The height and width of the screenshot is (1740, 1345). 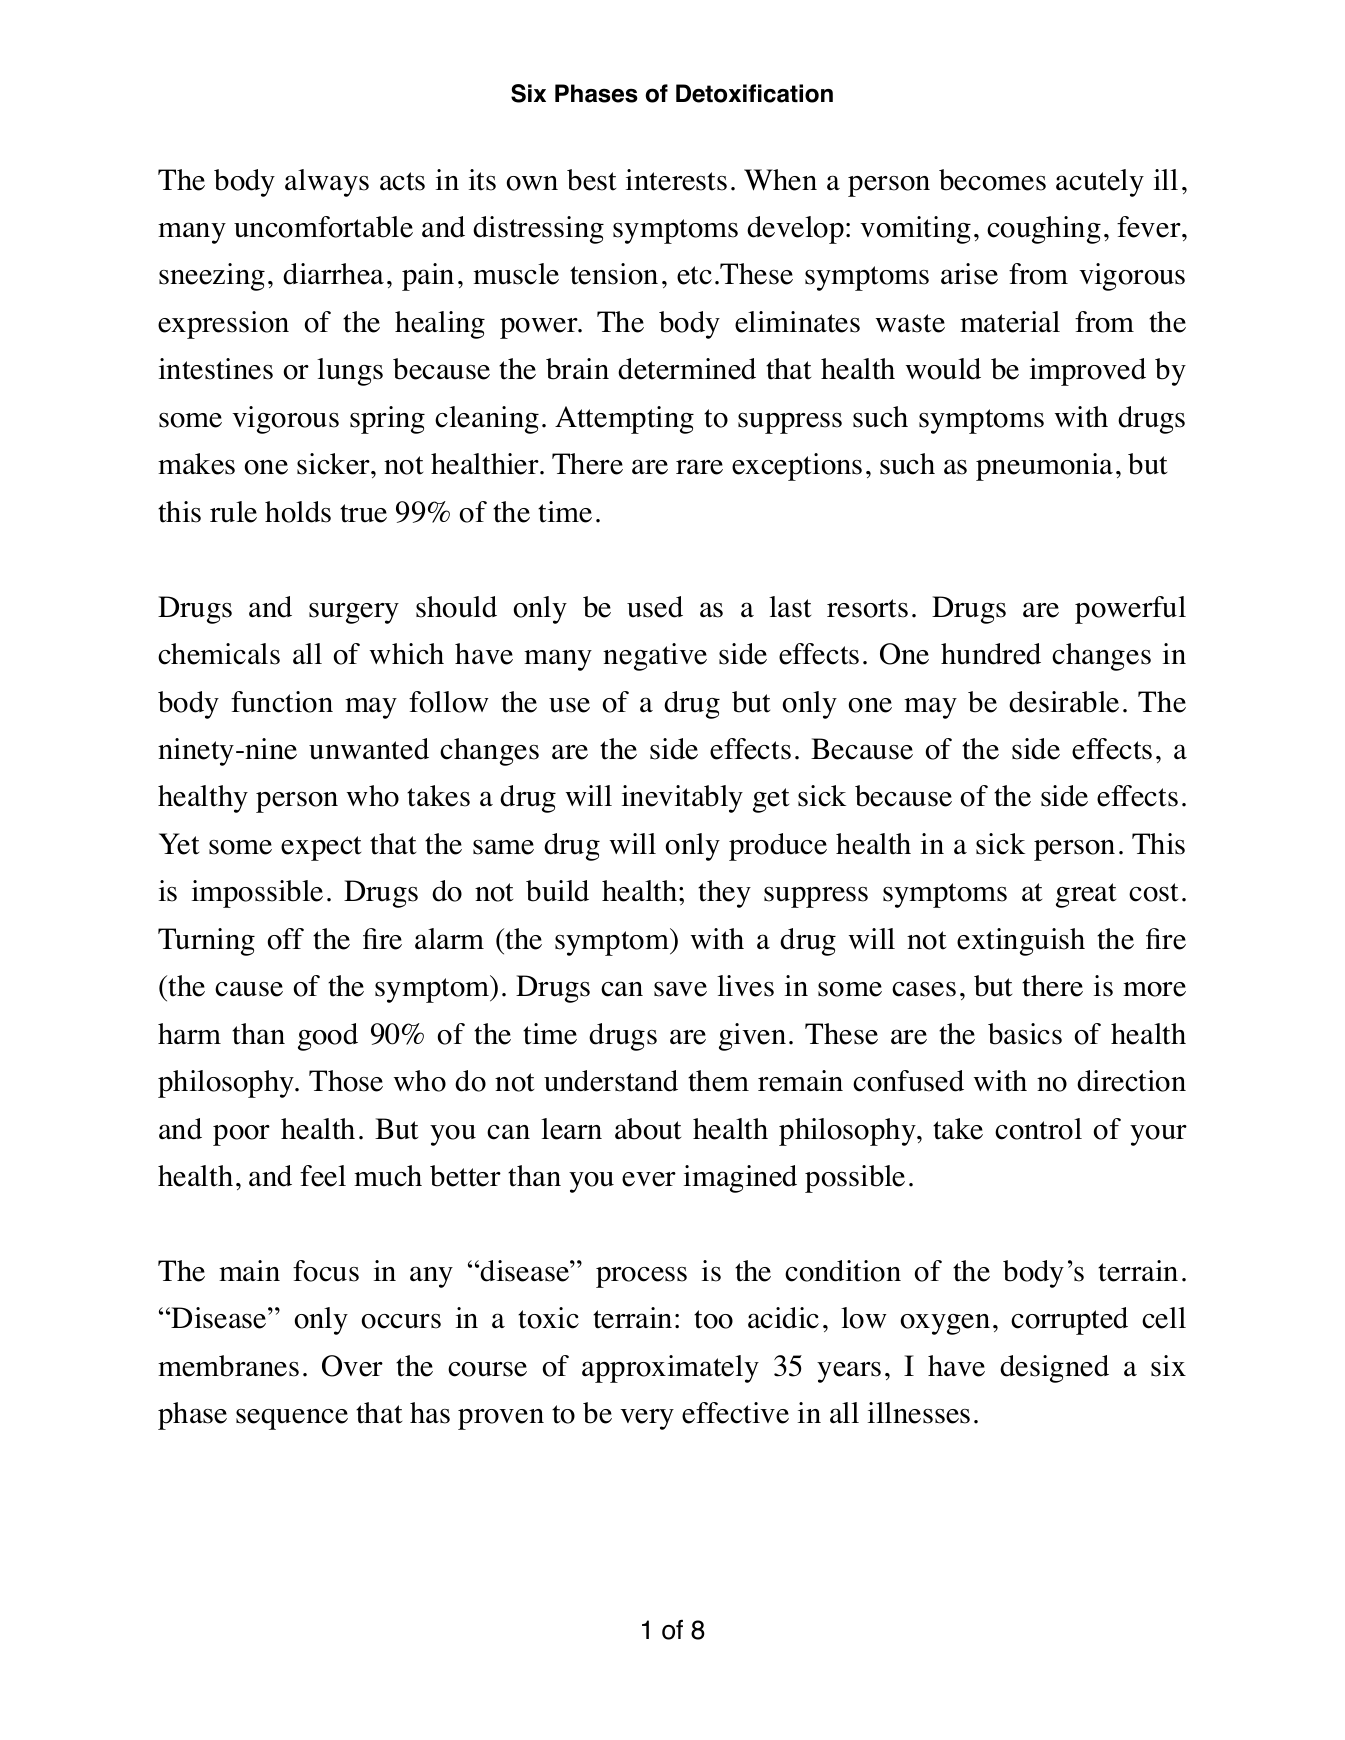 I want to click on basics, so click(x=1025, y=1034).
